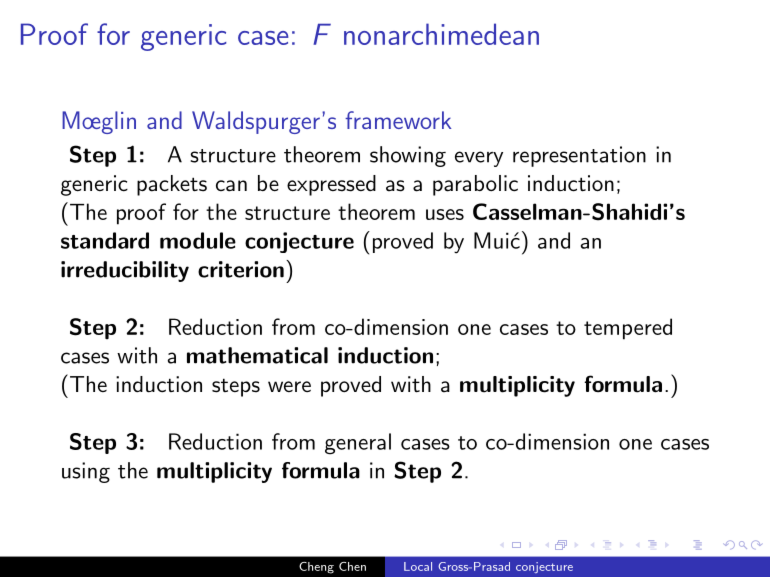 This page has width=770, height=577. I want to click on were, so click(289, 386).
